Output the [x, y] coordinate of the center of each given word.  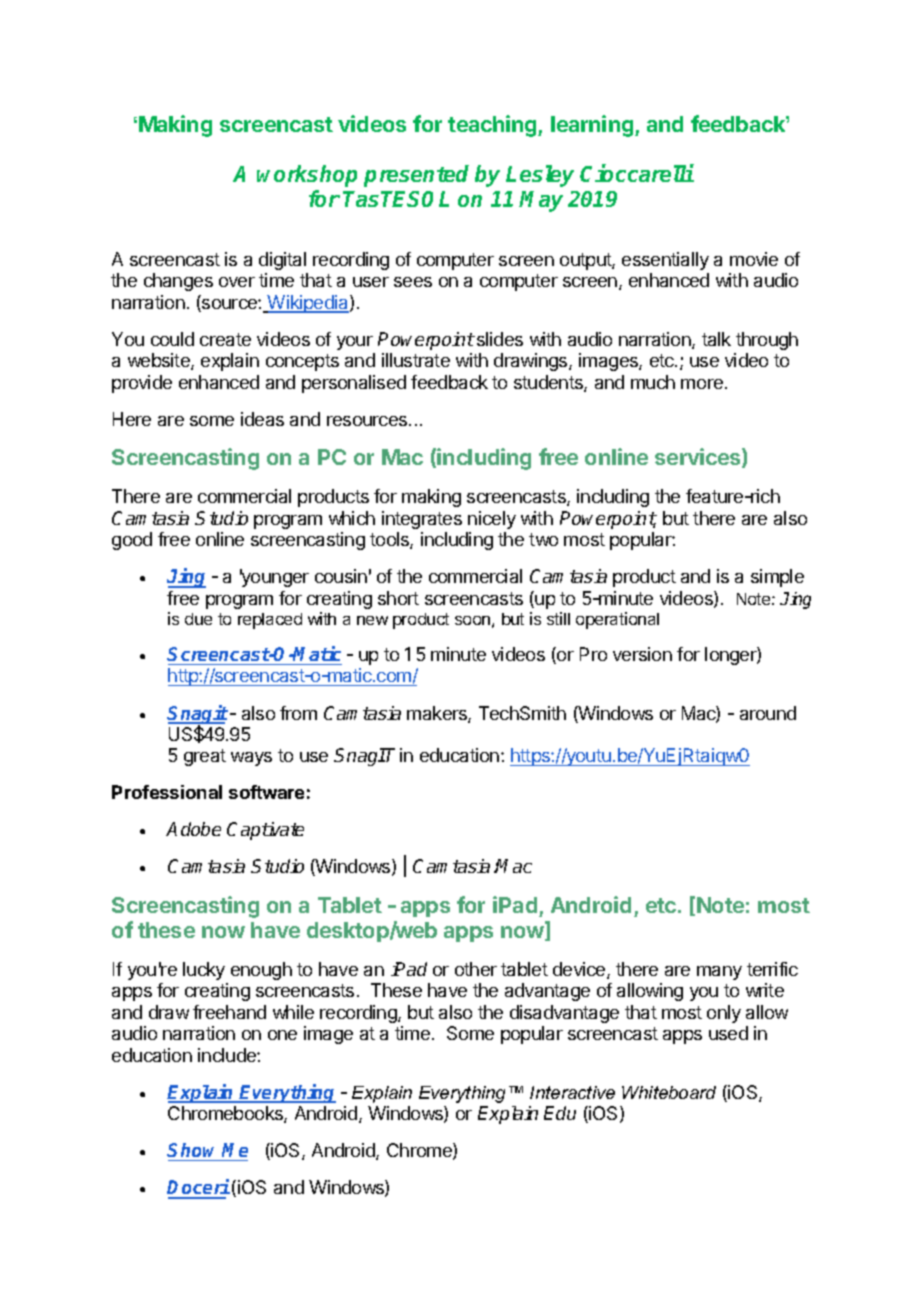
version [642, 654]
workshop [307, 176]
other [476, 969]
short [398, 598]
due [198, 619]
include [228, 1055]
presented [416, 176]
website [160, 361]
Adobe [193, 829]
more [702, 384]
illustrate [416, 360]
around [768, 713]
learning [593, 126]
